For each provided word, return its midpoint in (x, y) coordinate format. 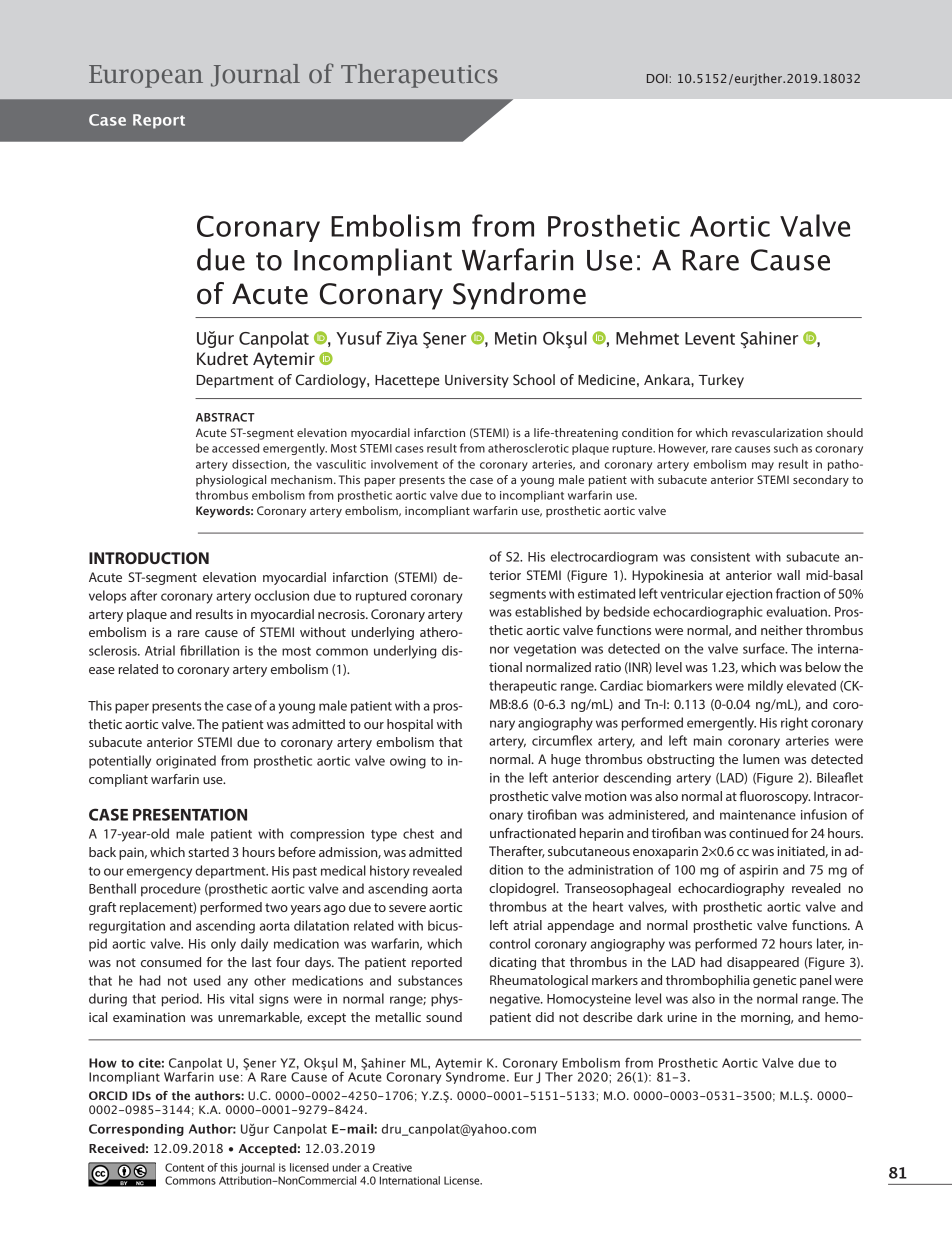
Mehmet (647, 338)
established (548, 611)
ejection (749, 595)
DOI (658, 78)
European (146, 76)
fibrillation (209, 650)
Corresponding (136, 1130)
